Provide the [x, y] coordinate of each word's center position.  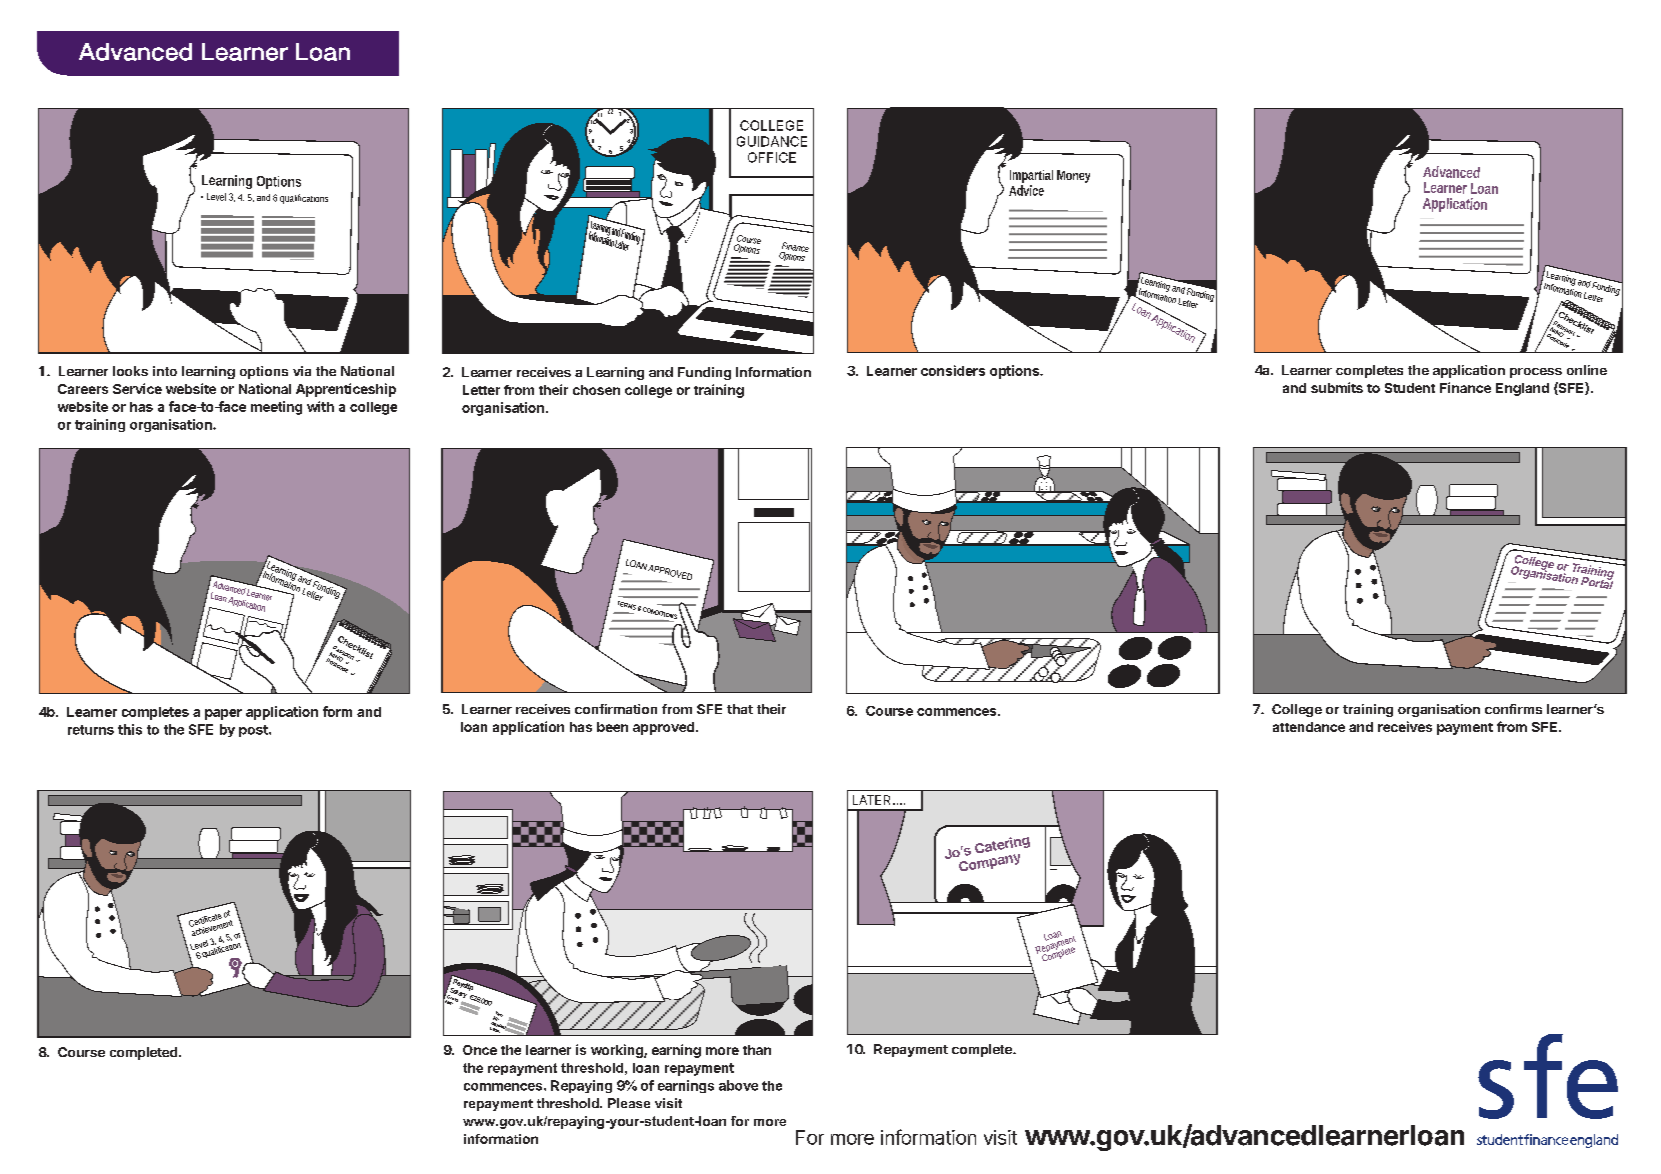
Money [1073, 176]
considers [953, 370]
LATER [873, 800]
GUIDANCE [772, 141]
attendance [1309, 727]
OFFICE [772, 157]
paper [223, 714]
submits [1337, 387]
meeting [276, 408]
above [738, 1085]
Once [480, 1050]
